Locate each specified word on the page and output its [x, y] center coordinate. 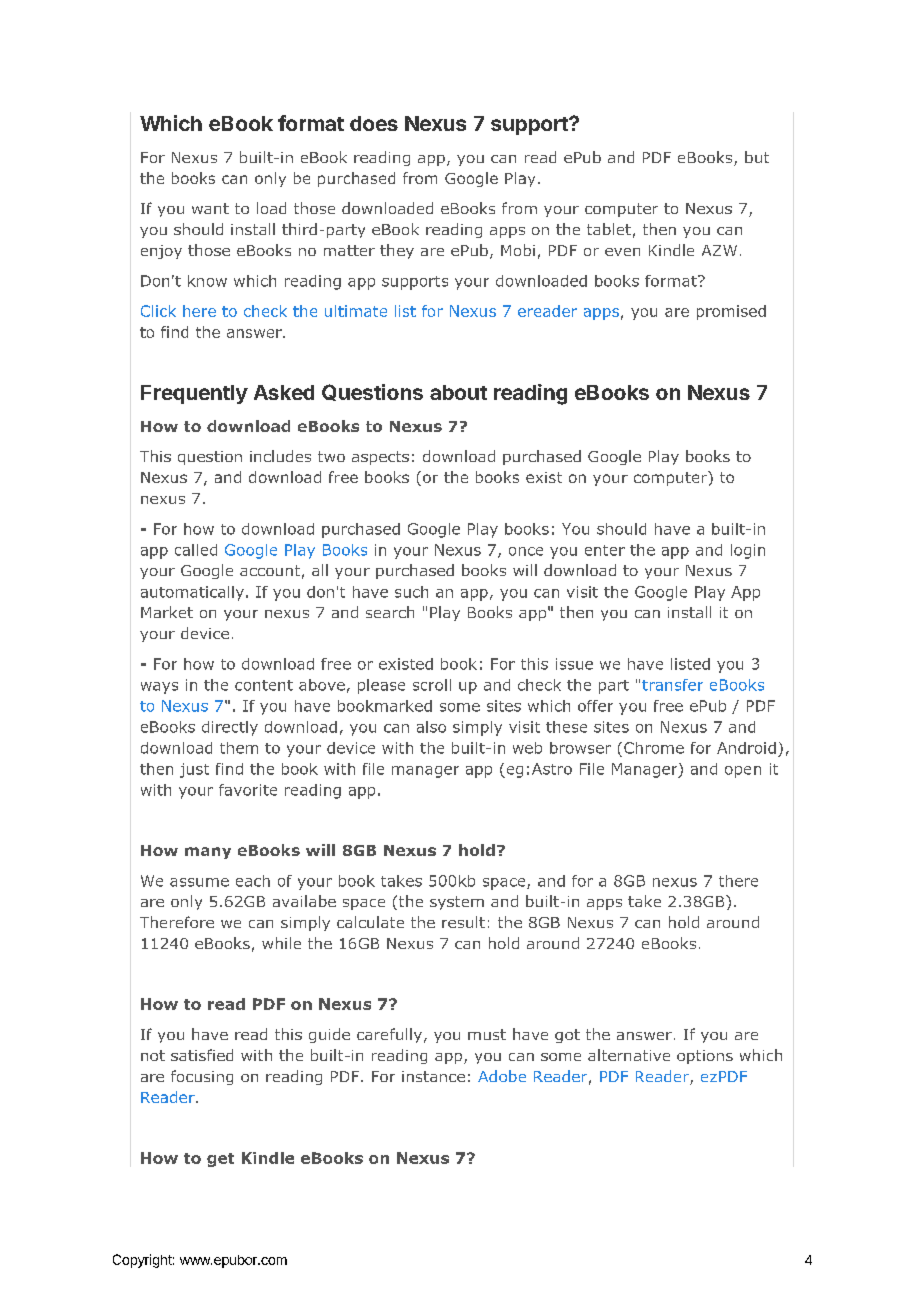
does [374, 123]
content [264, 685]
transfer [672, 685]
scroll [432, 685]
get [220, 1160]
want [210, 208]
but [757, 157]
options [705, 1057]
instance [433, 1076]
